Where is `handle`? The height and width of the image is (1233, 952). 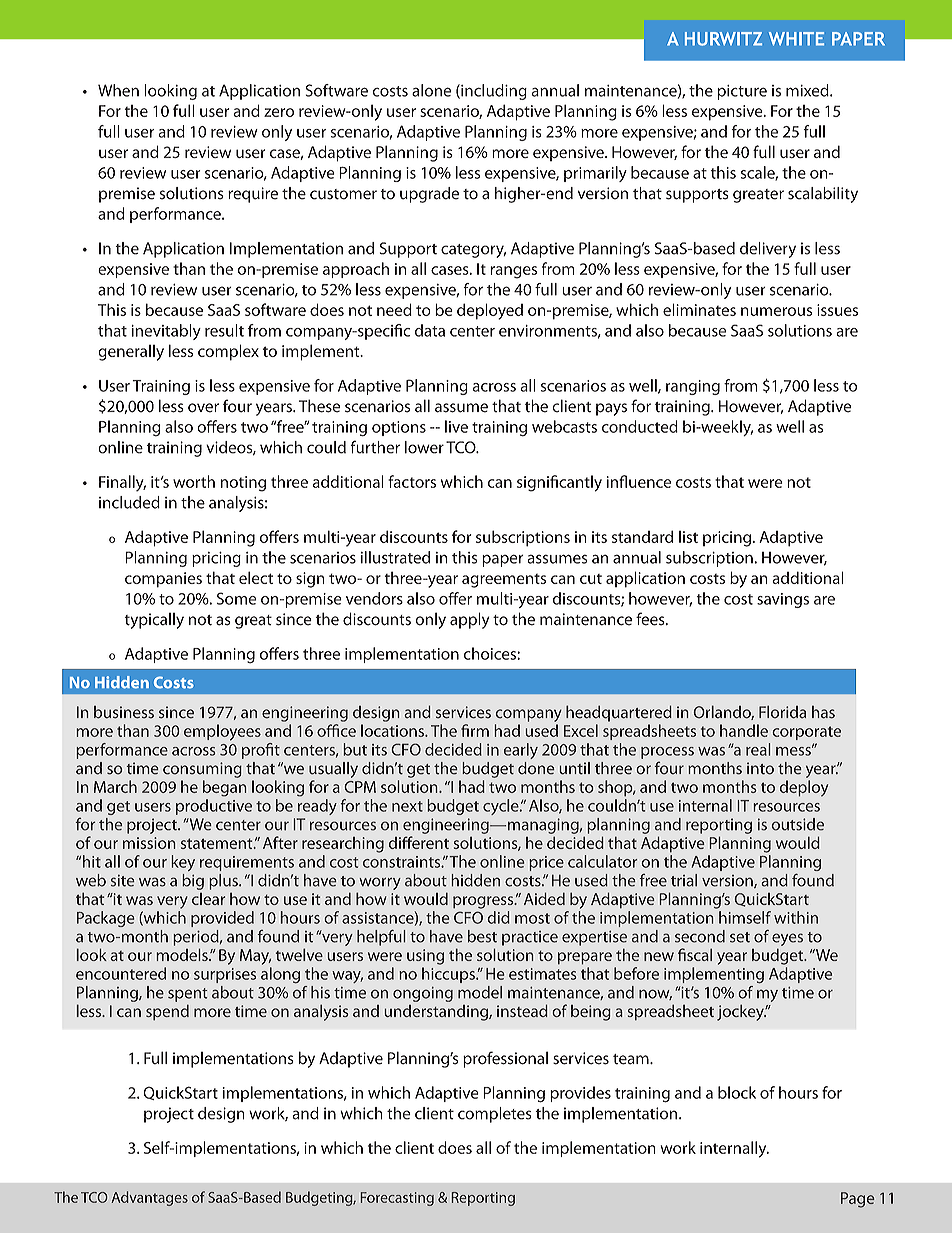
handle is located at coordinates (744, 730).
